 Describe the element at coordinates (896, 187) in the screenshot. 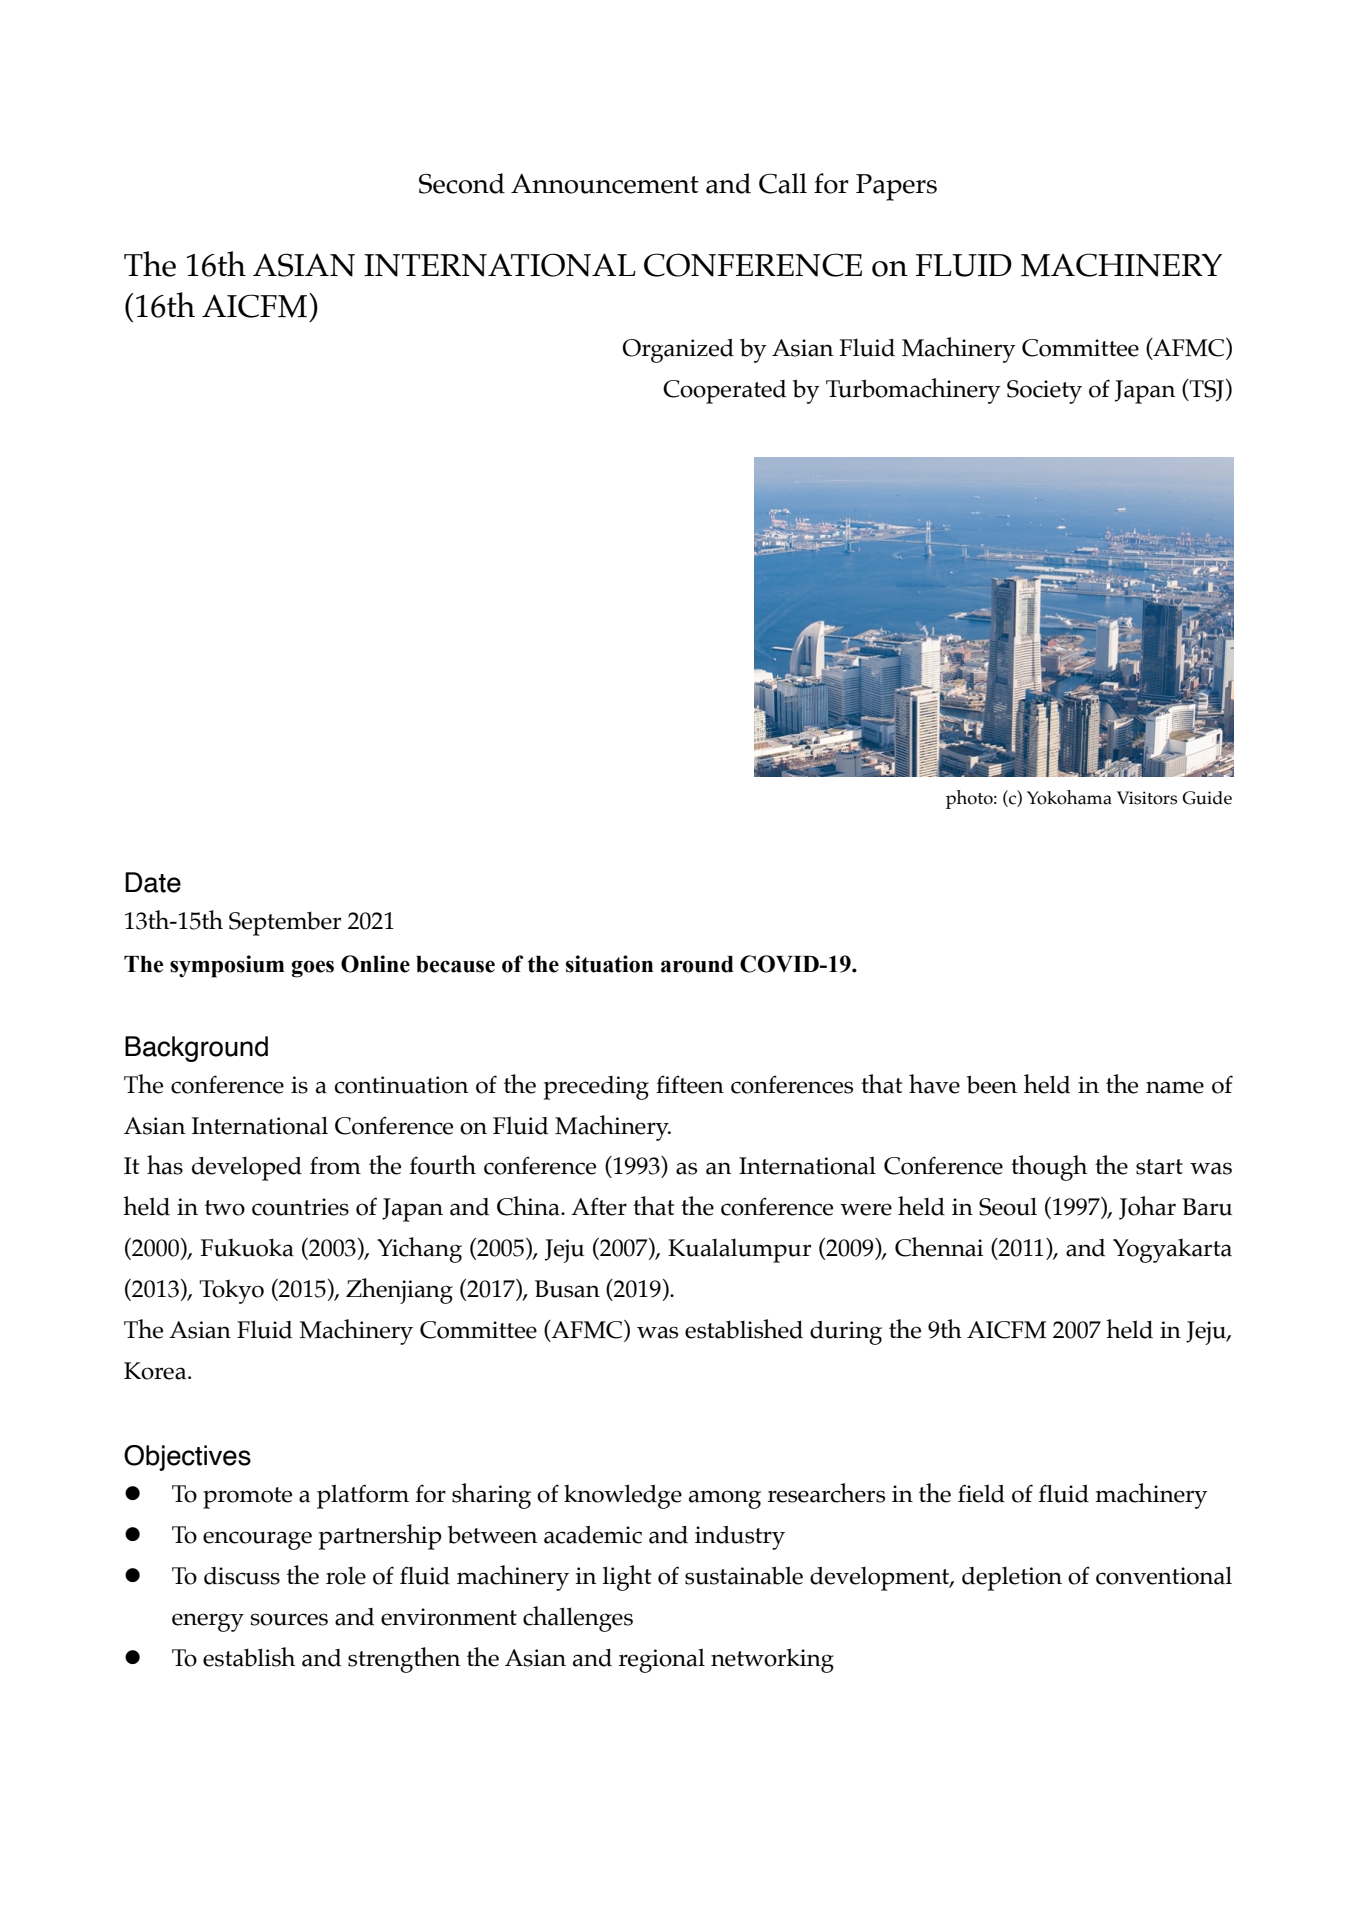

I see `Papers` at that location.
